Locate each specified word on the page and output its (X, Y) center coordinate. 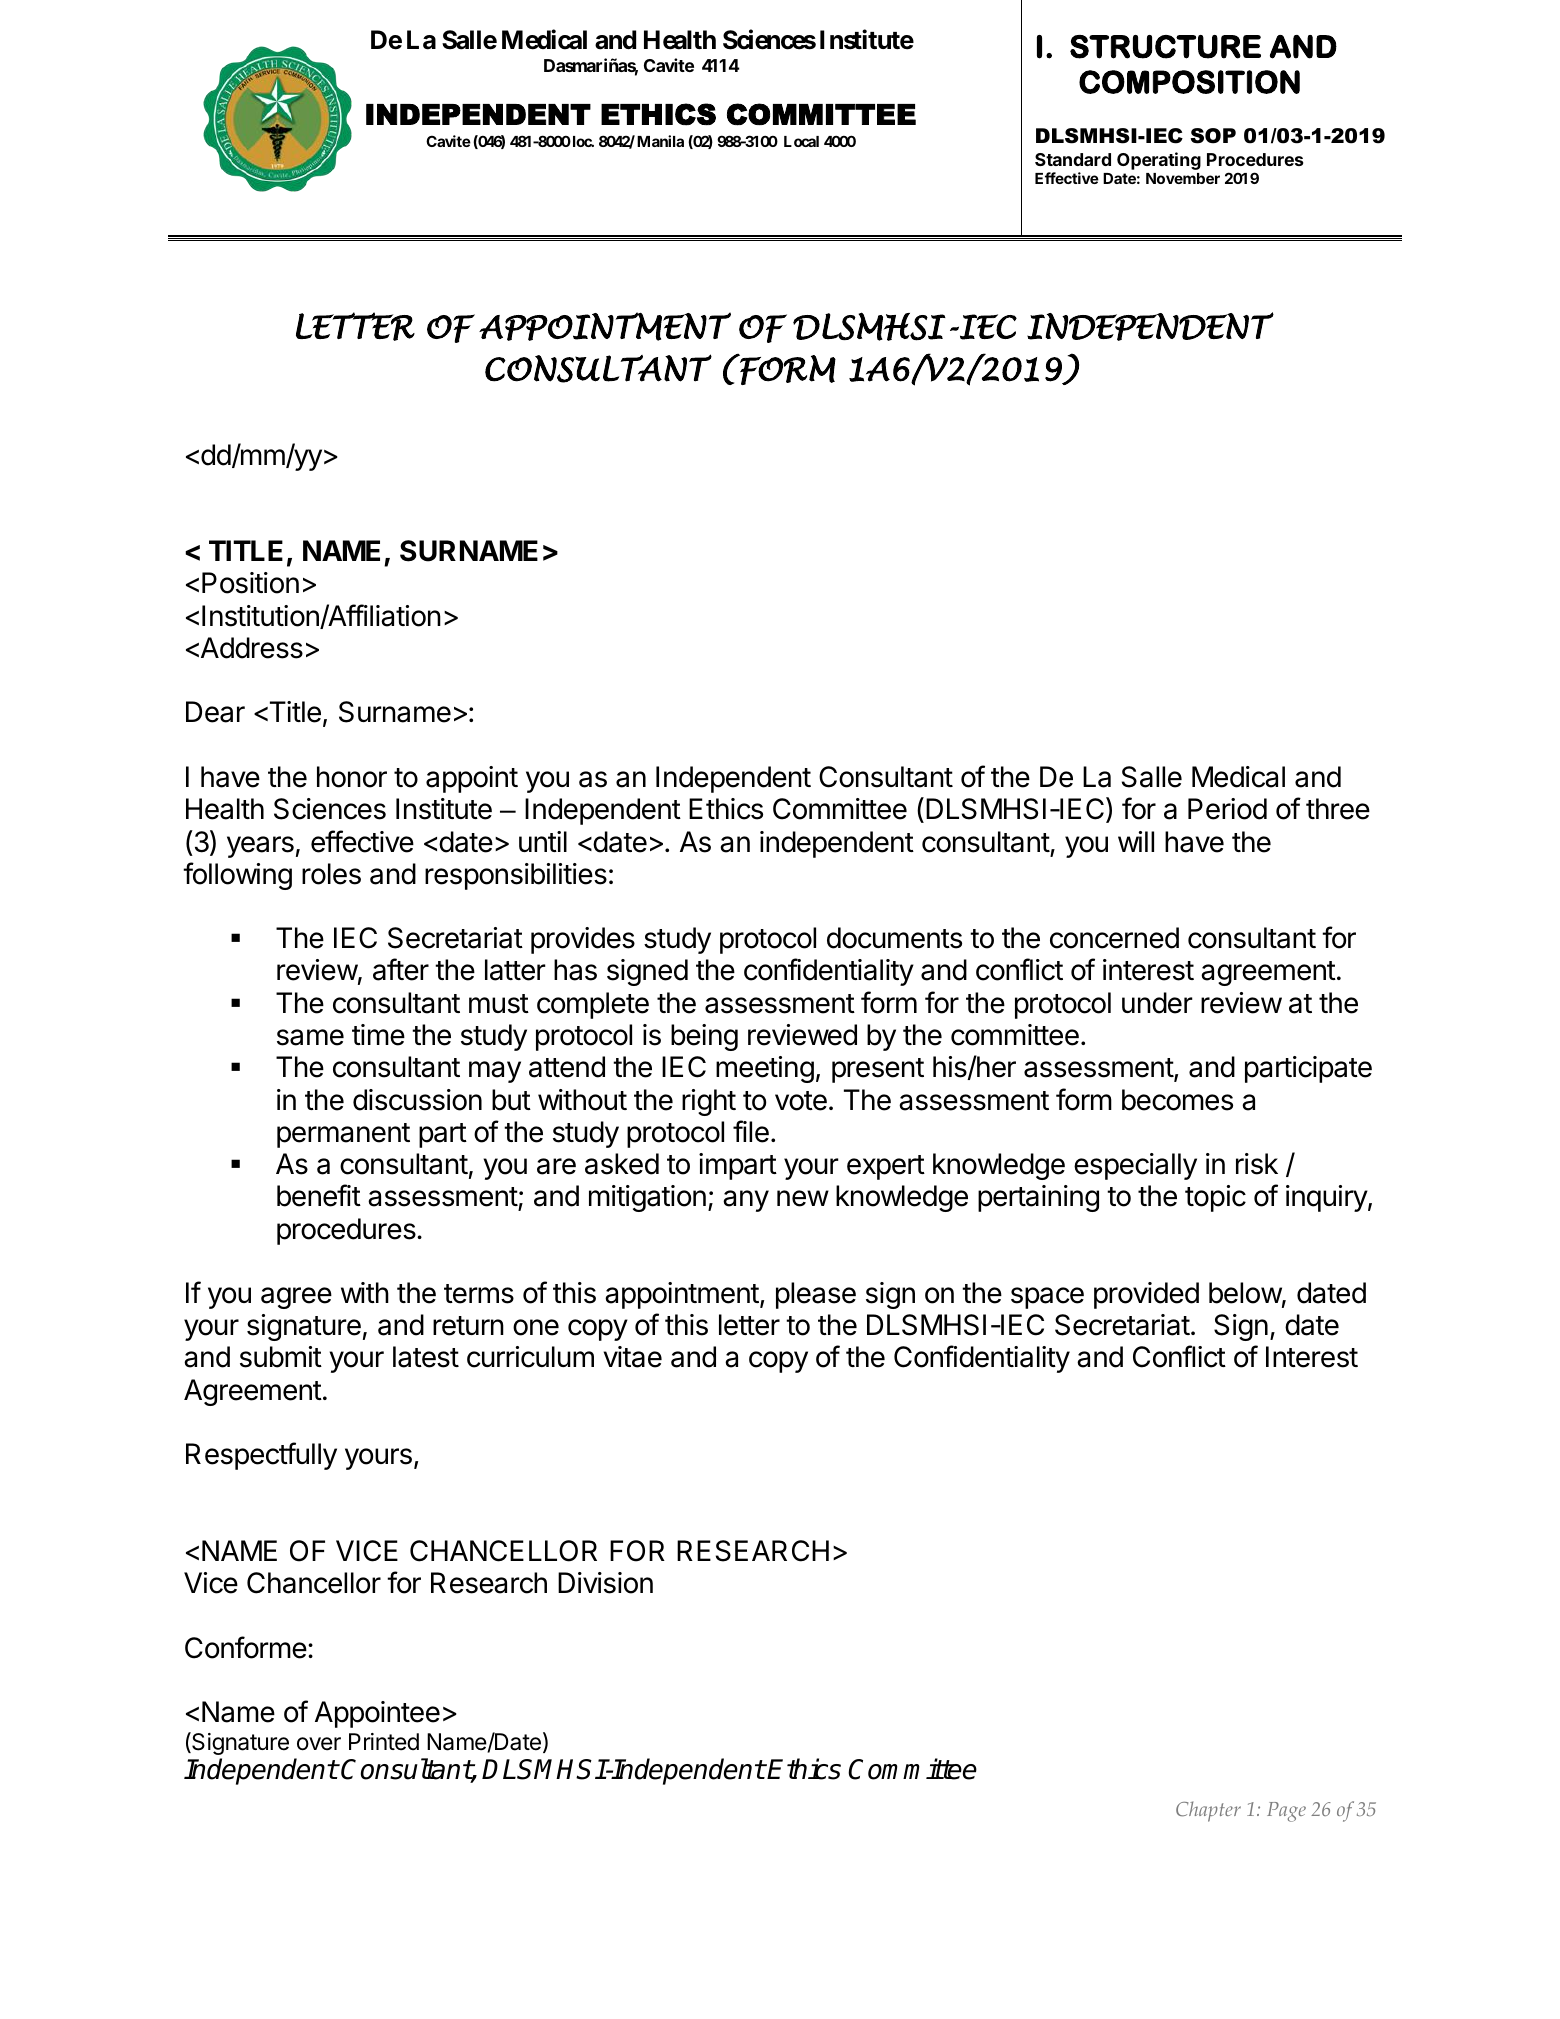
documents (894, 938)
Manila (660, 141)
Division (605, 1583)
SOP (1213, 136)
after (401, 969)
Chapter (1208, 1811)
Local (801, 141)
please (816, 1295)
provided (1146, 1295)
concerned (1114, 938)
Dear (215, 712)
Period (1227, 809)
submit (281, 1357)
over (319, 1744)
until (543, 841)
